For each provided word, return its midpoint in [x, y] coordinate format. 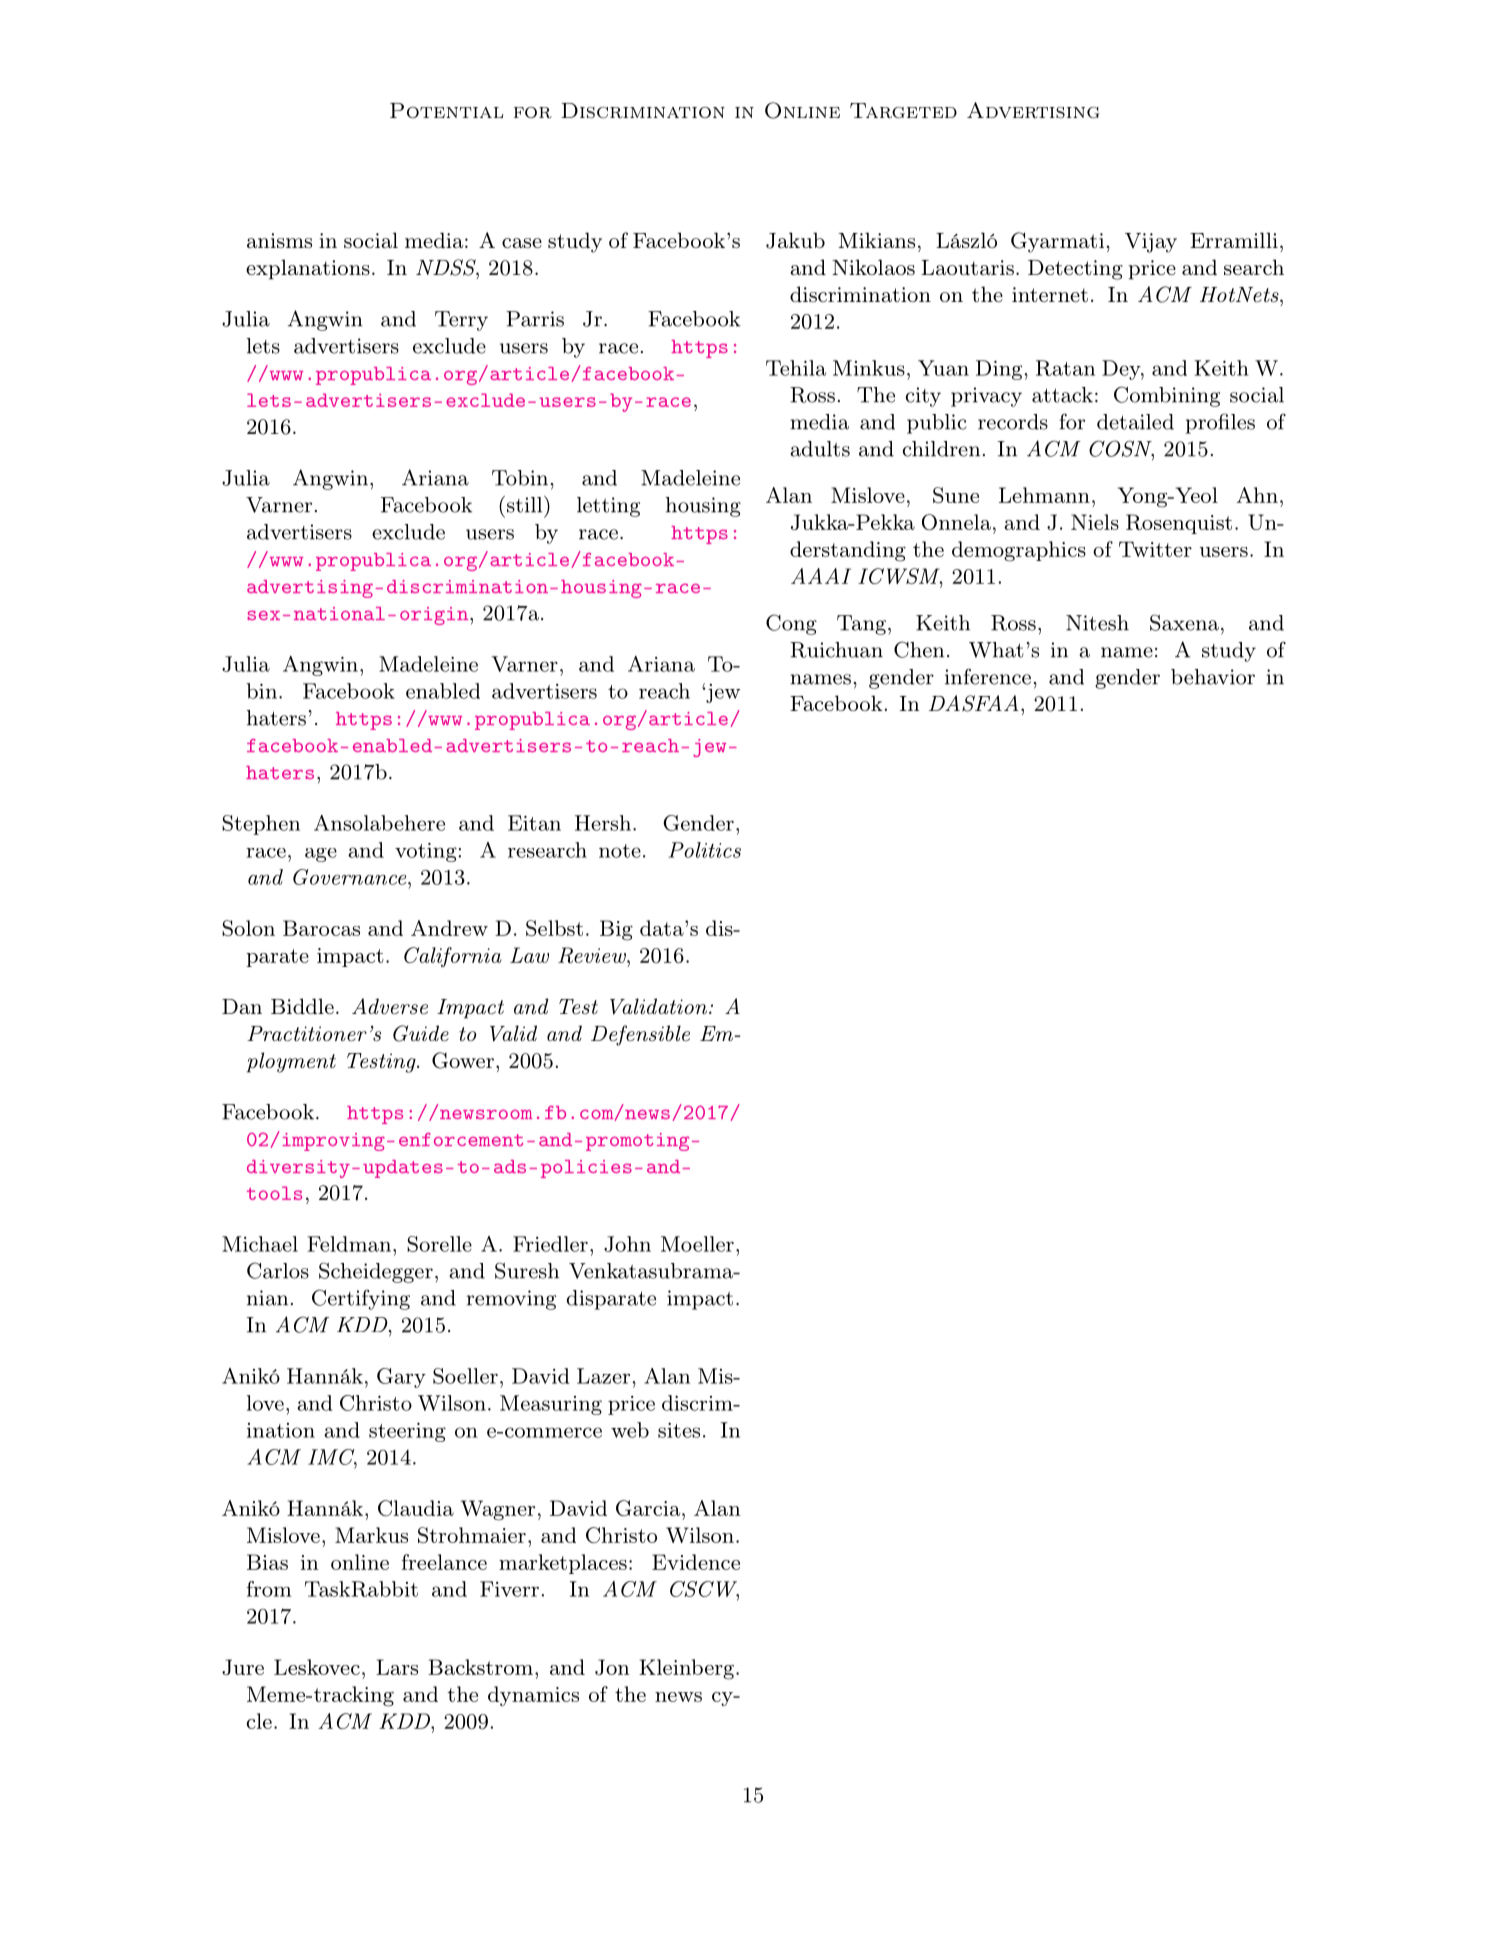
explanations [308, 269]
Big [616, 930]
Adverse [390, 1006]
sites [679, 1430]
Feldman [349, 1244]
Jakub [795, 240]
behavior [1213, 677]
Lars [397, 1667]
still [524, 504]
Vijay [1151, 243]
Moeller [697, 1244]
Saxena [1184, 622]
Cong [791, 624]
